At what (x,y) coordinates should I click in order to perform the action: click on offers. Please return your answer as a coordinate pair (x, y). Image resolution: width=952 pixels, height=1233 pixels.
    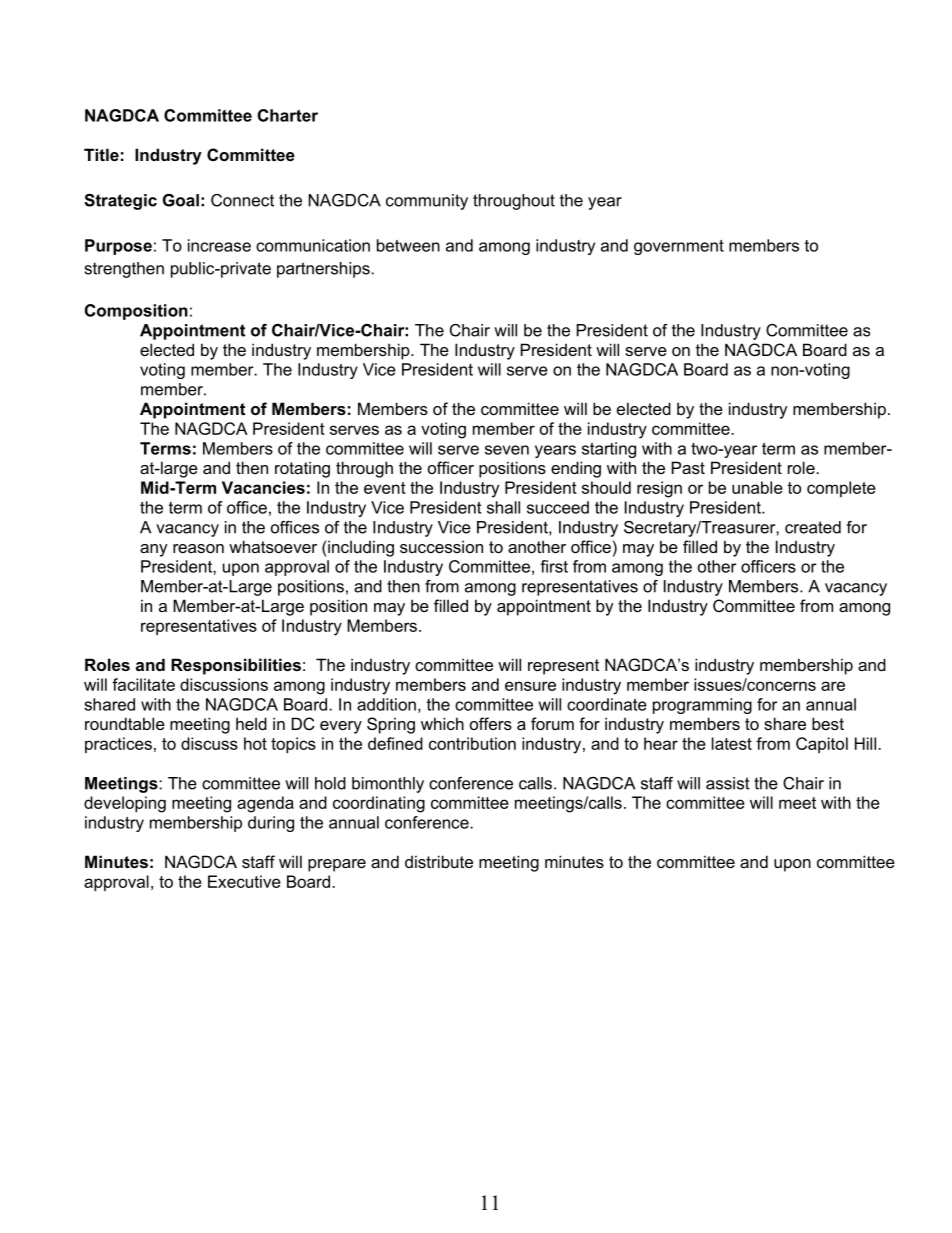
    Looking at the image, I should click on (491, 723).
